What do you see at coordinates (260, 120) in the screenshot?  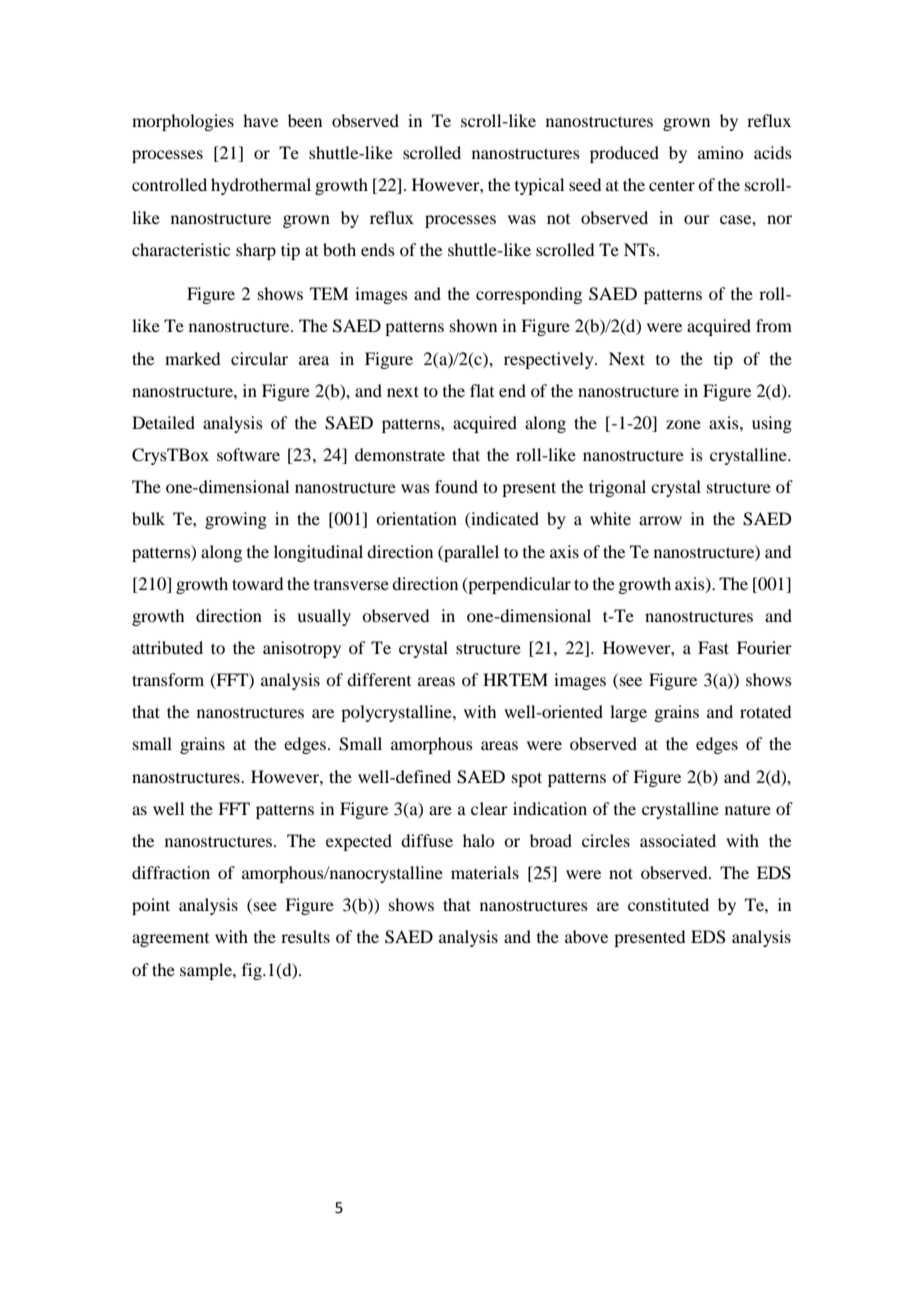 I see `have` at bounding box center [260, 120].
